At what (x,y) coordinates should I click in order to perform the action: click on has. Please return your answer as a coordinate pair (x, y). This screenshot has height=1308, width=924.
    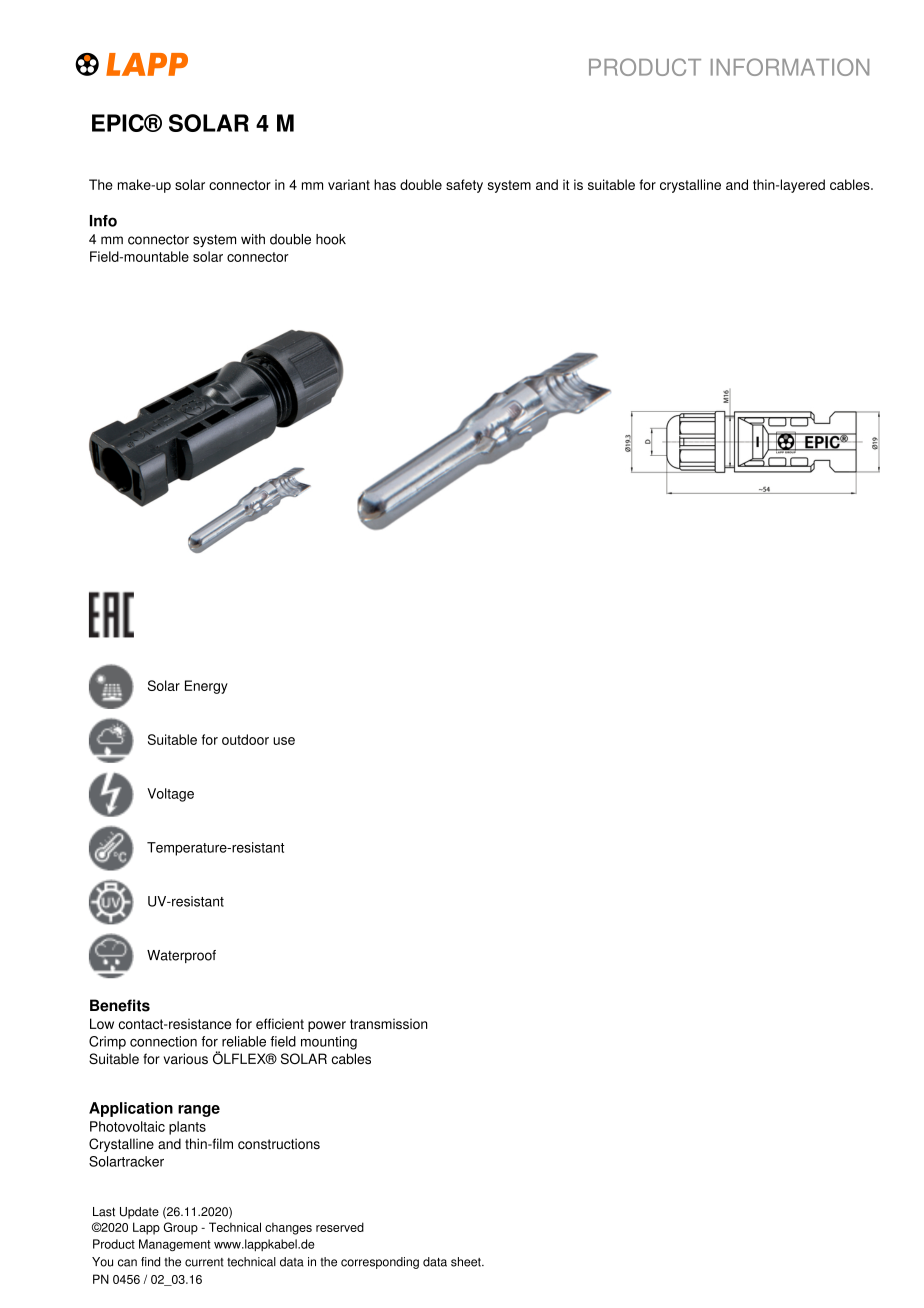
    Looking at the image, I should click on (385, 184).
